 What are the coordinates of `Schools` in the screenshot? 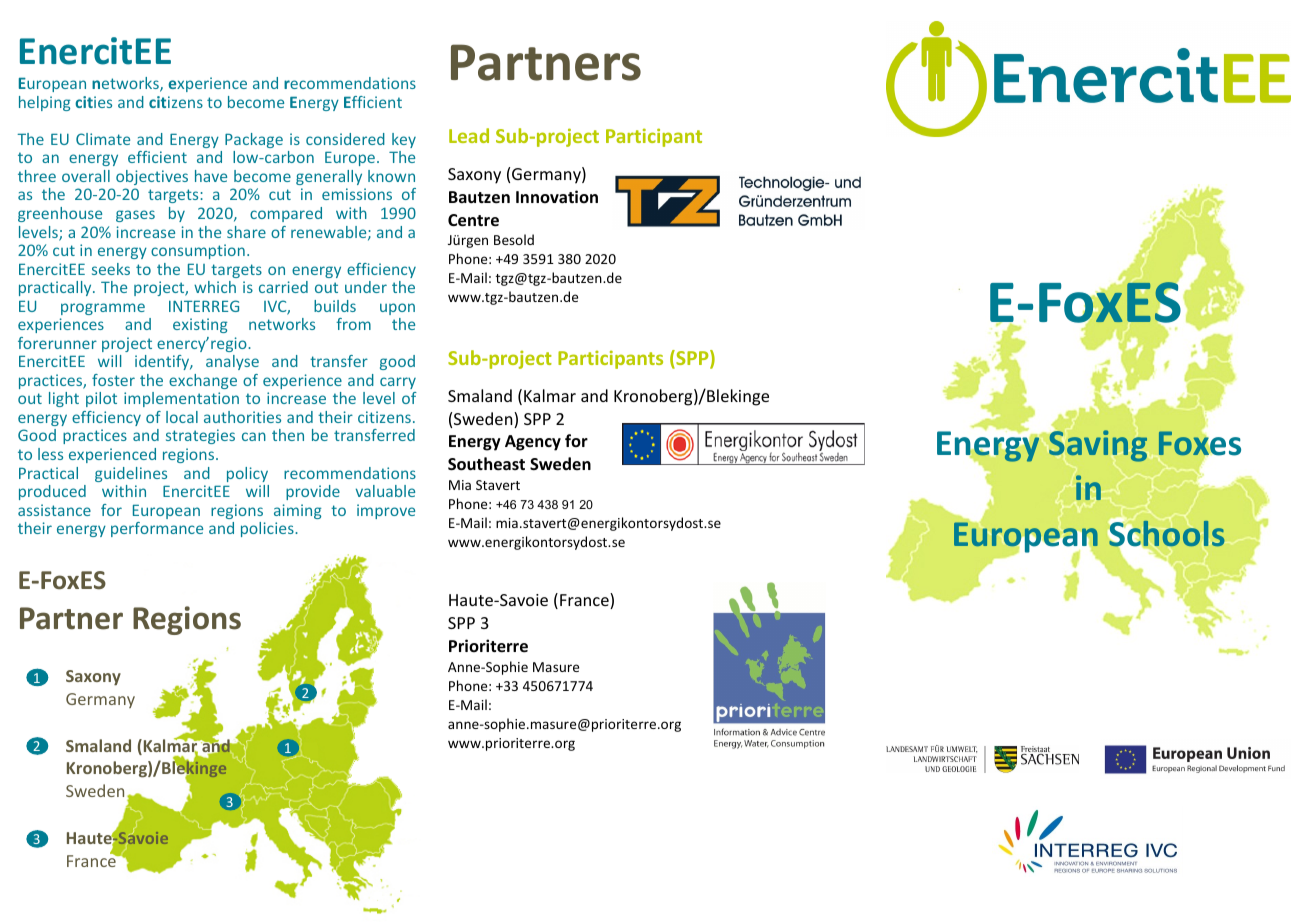 It's located at (1166, 533).
